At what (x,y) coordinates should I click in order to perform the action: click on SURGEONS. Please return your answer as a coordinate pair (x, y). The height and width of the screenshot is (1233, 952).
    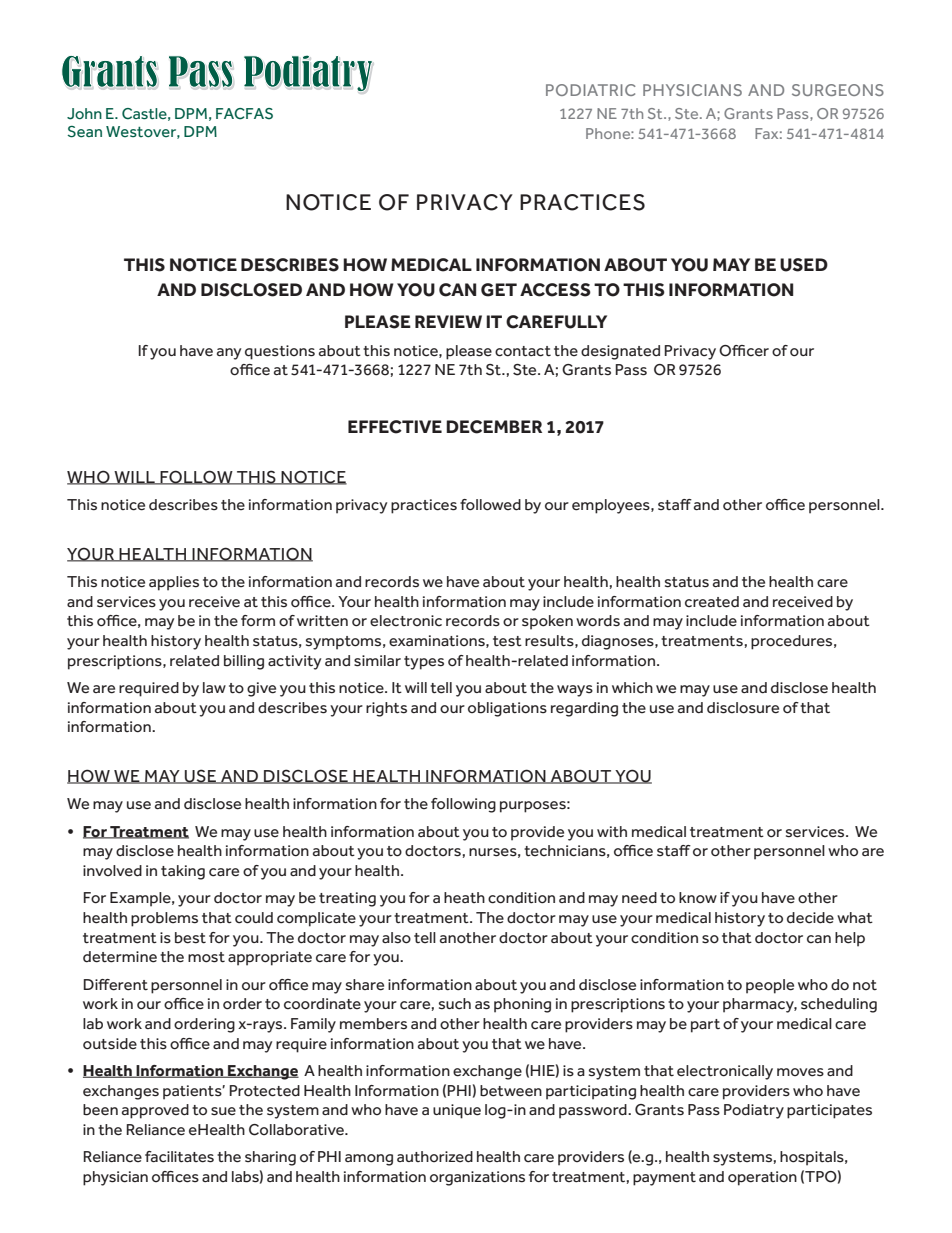
    Looking at the image, I should click on (838, 90).
